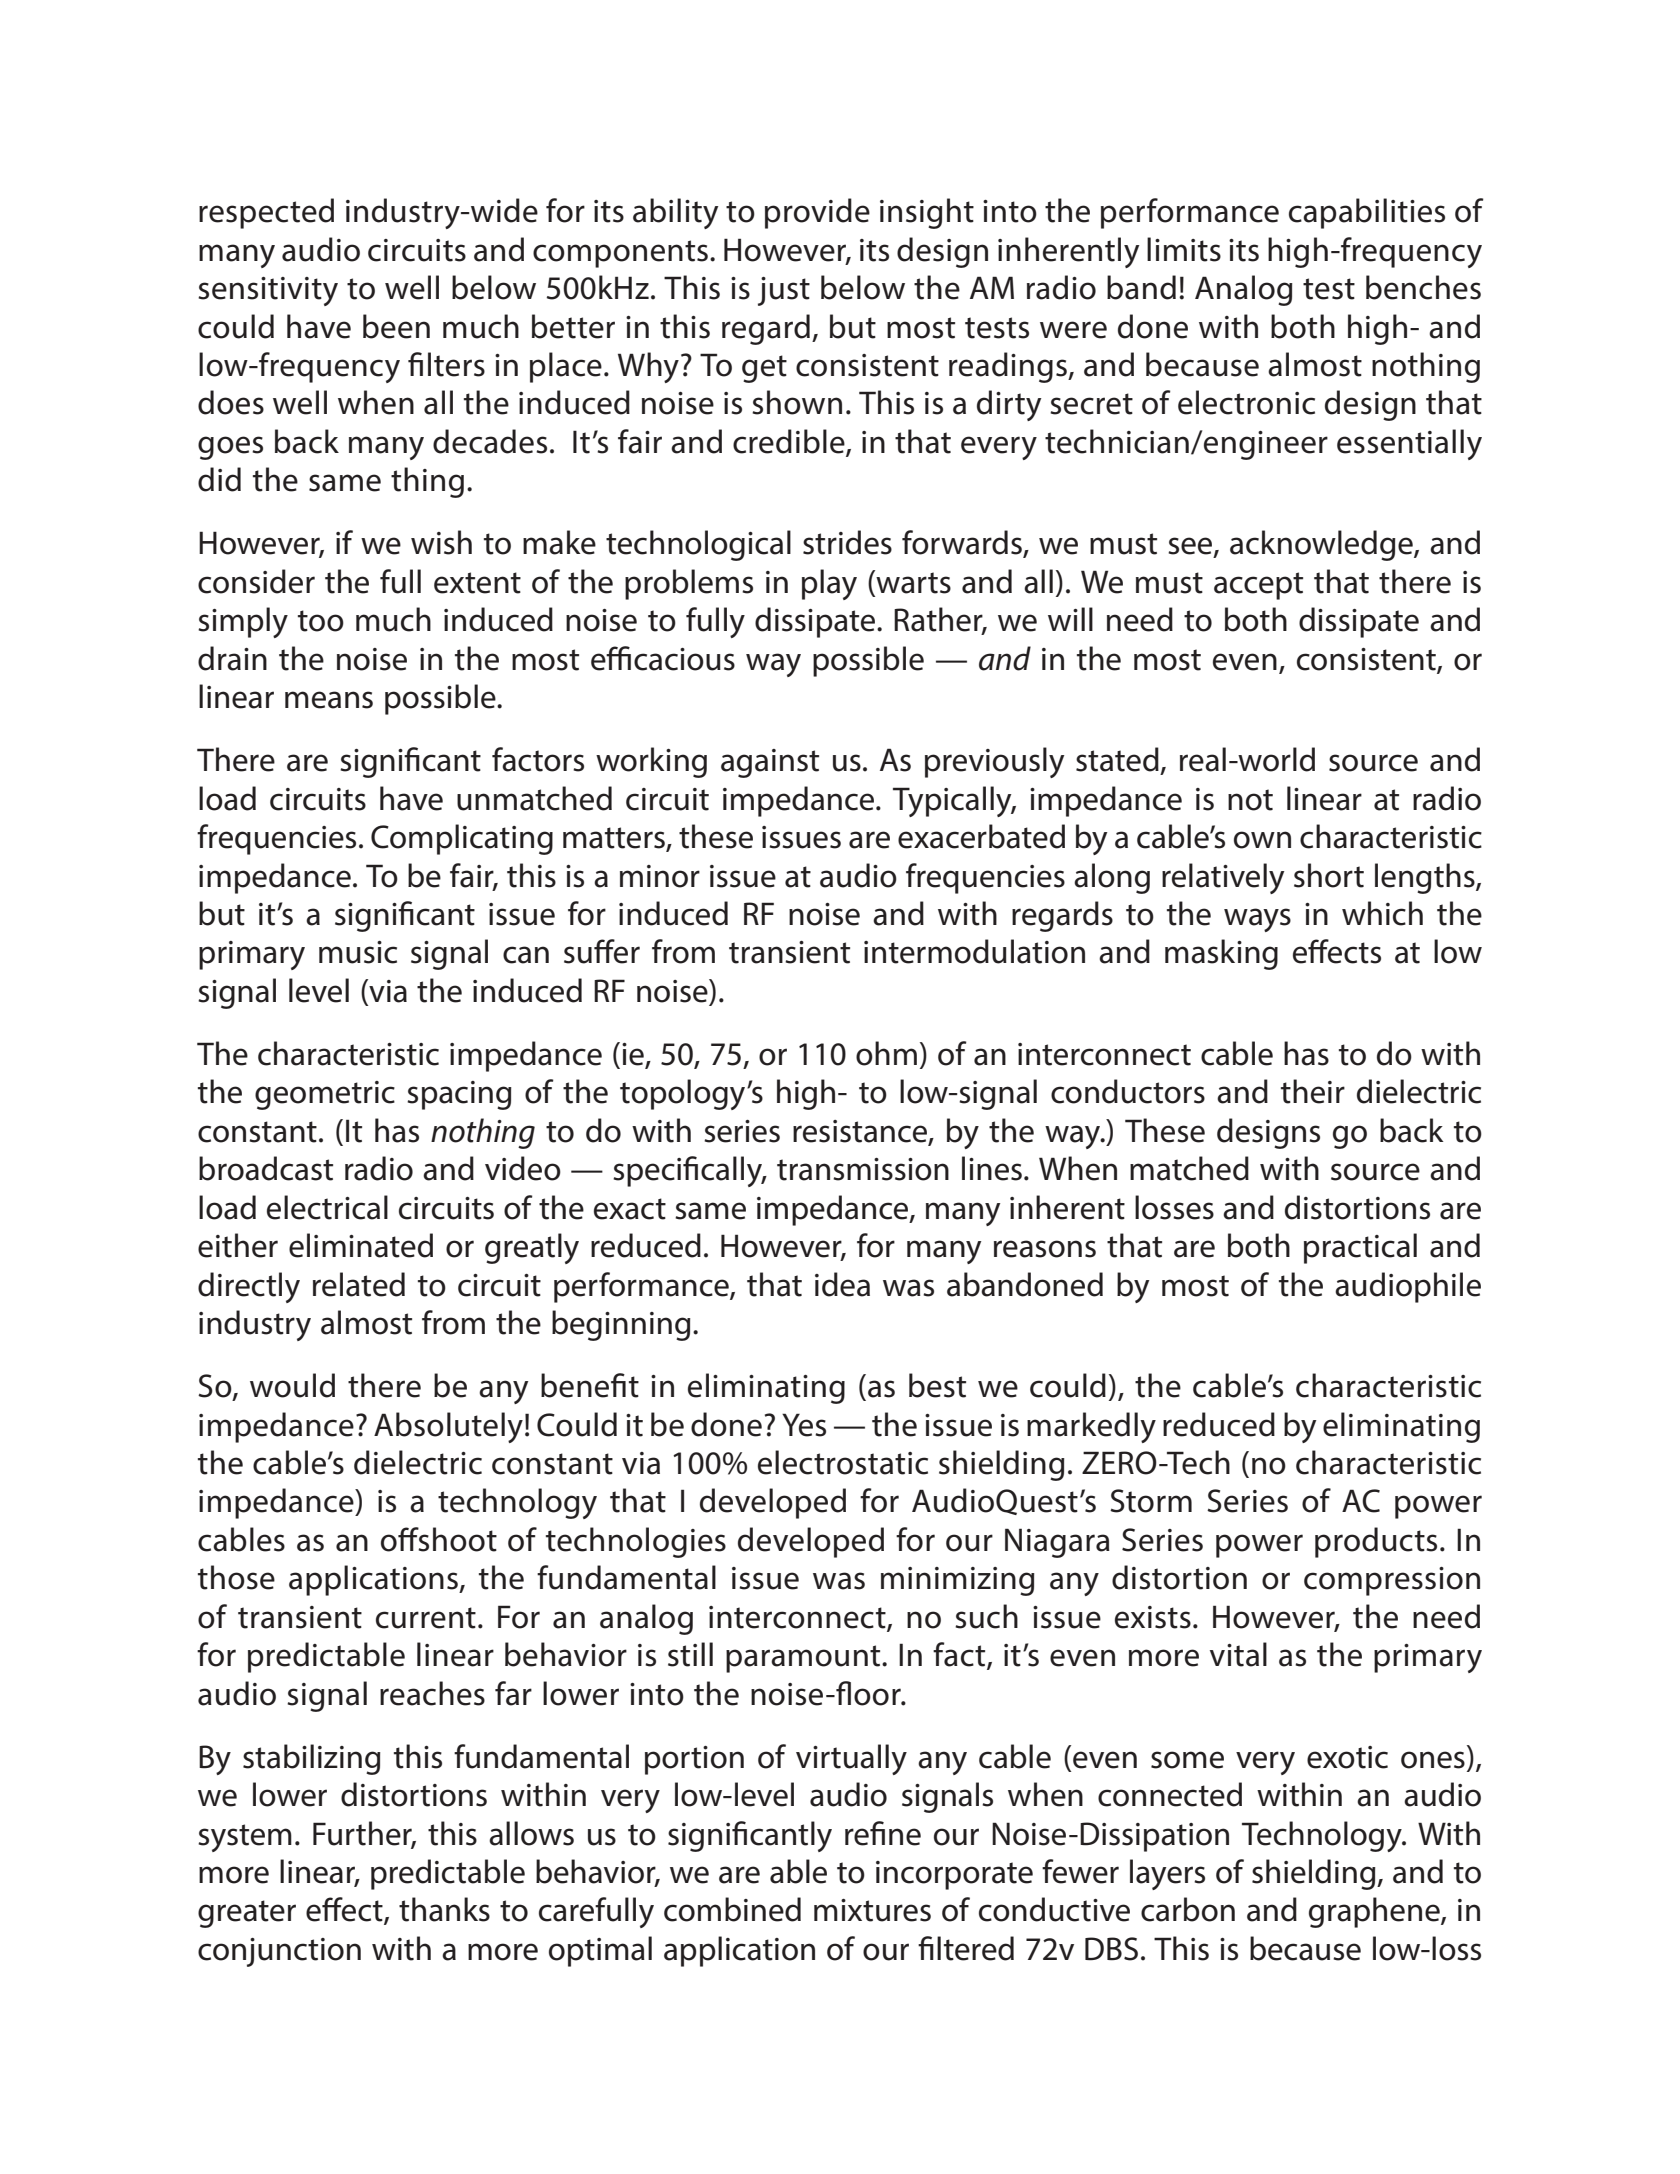 This screenshot has height=2174, width=1680. I want to click on accept, so click(1258, 586).
